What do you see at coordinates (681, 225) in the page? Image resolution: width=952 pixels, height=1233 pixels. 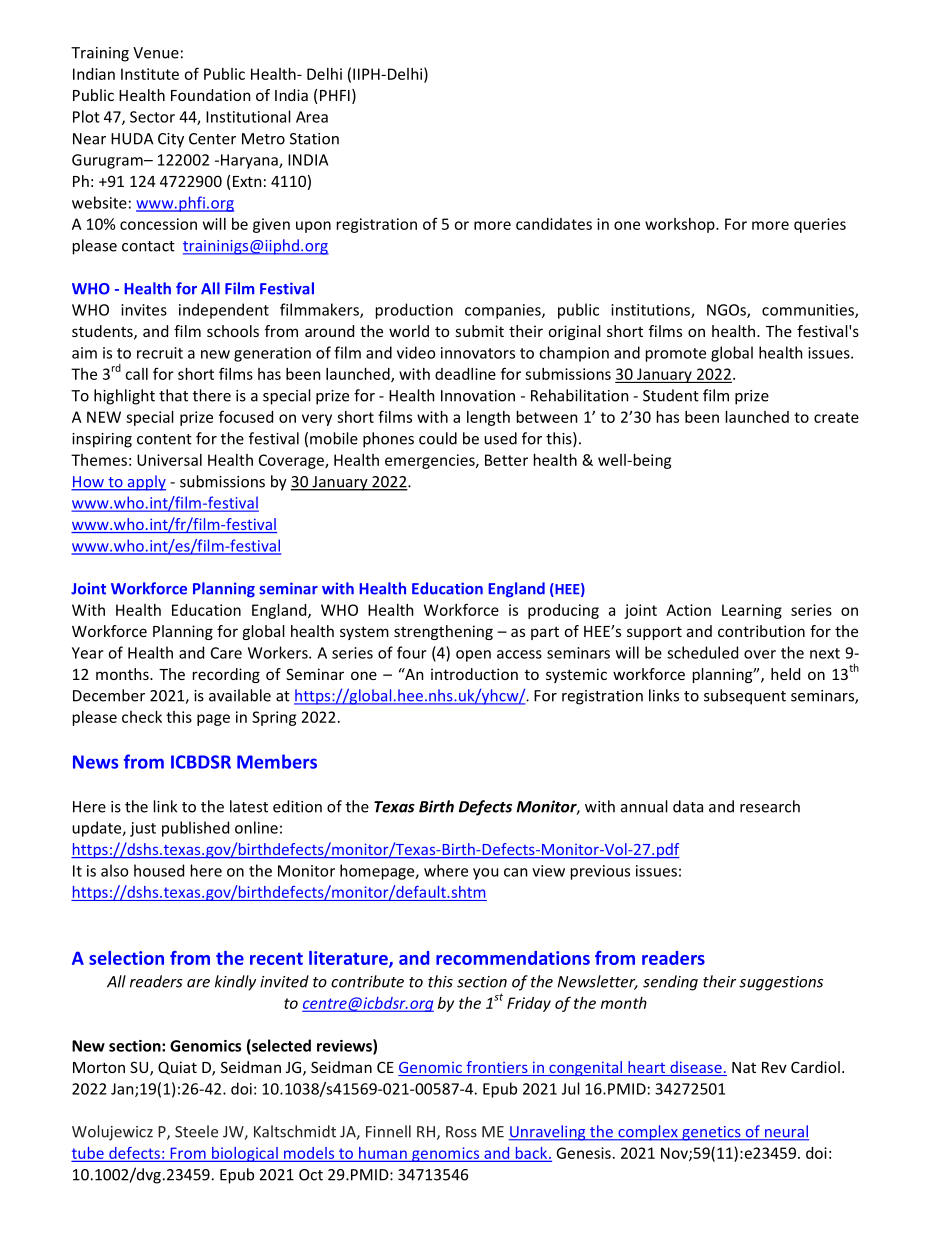 I see `workshop` at bounding box center [681, 225].
